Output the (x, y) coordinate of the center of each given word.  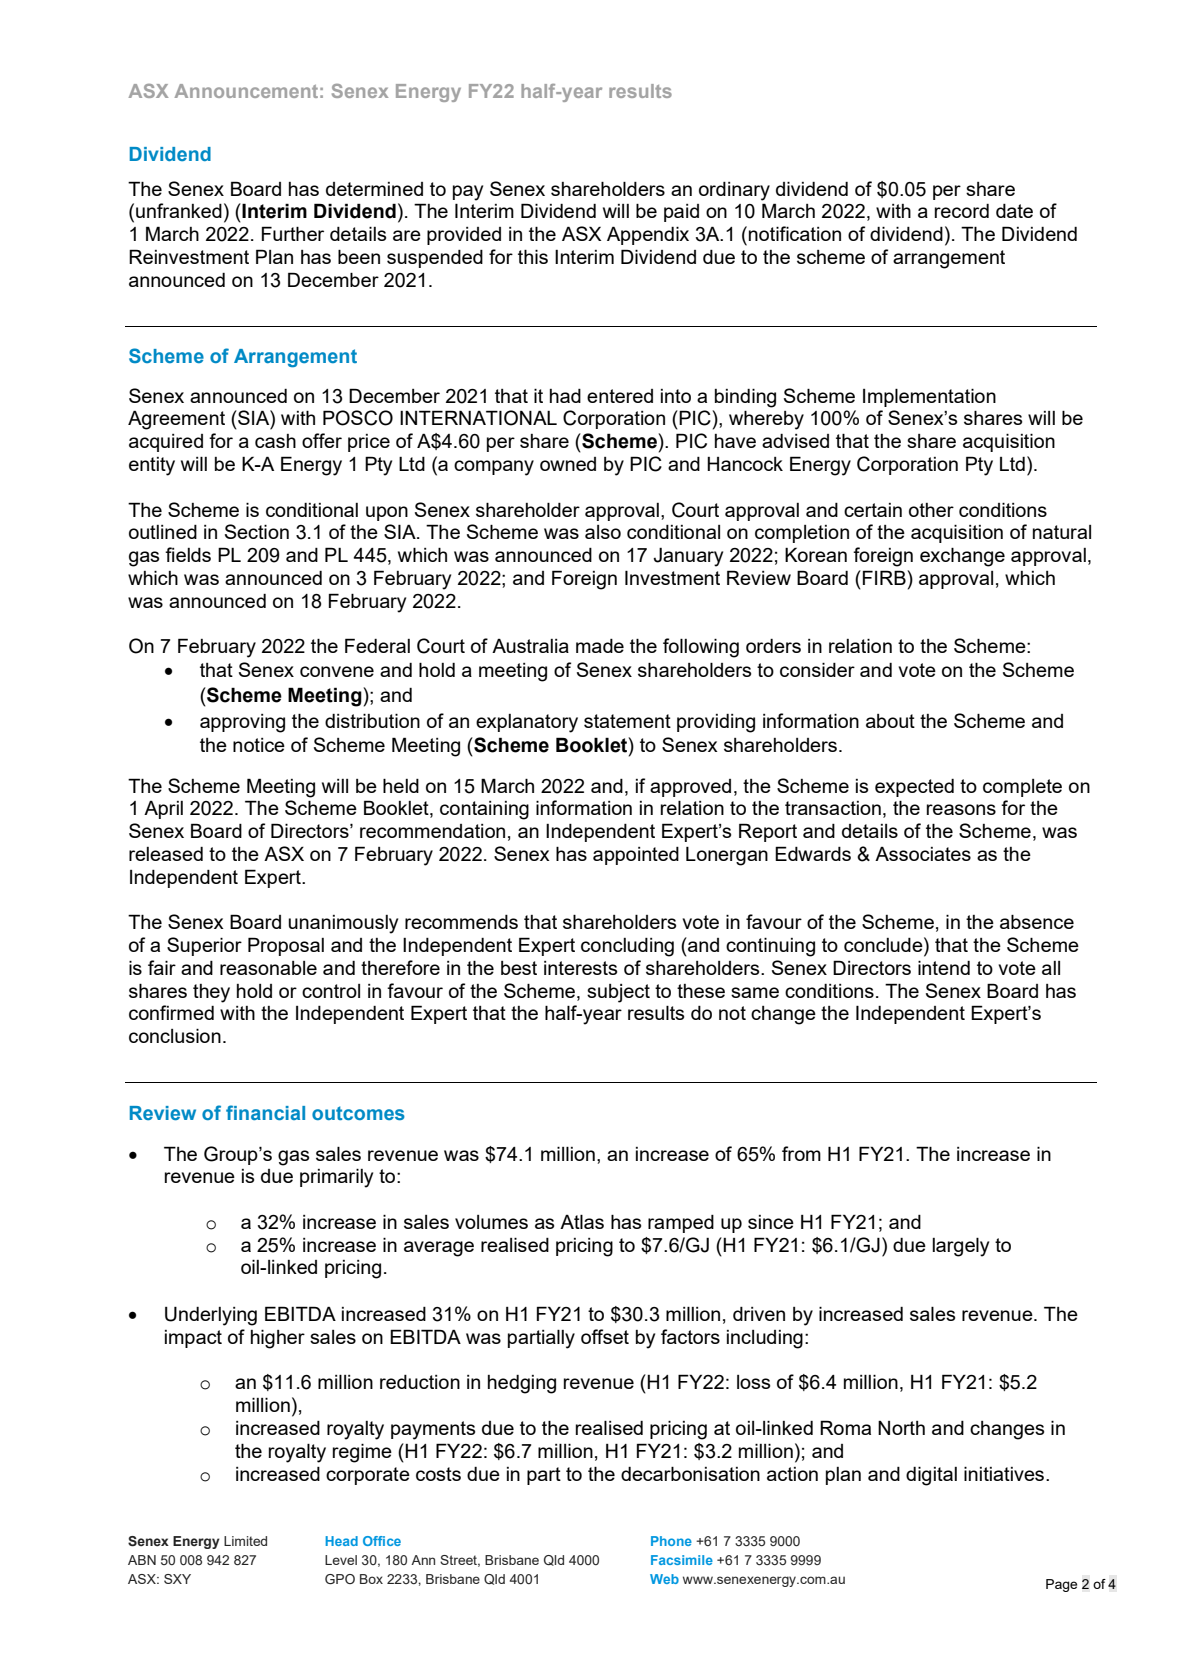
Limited (245, 1541)
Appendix (648, 235)
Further (293, 233)
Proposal (286, 946)
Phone (671, 1541)
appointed (636, 856)
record (962, 211)
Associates (923, 854)
